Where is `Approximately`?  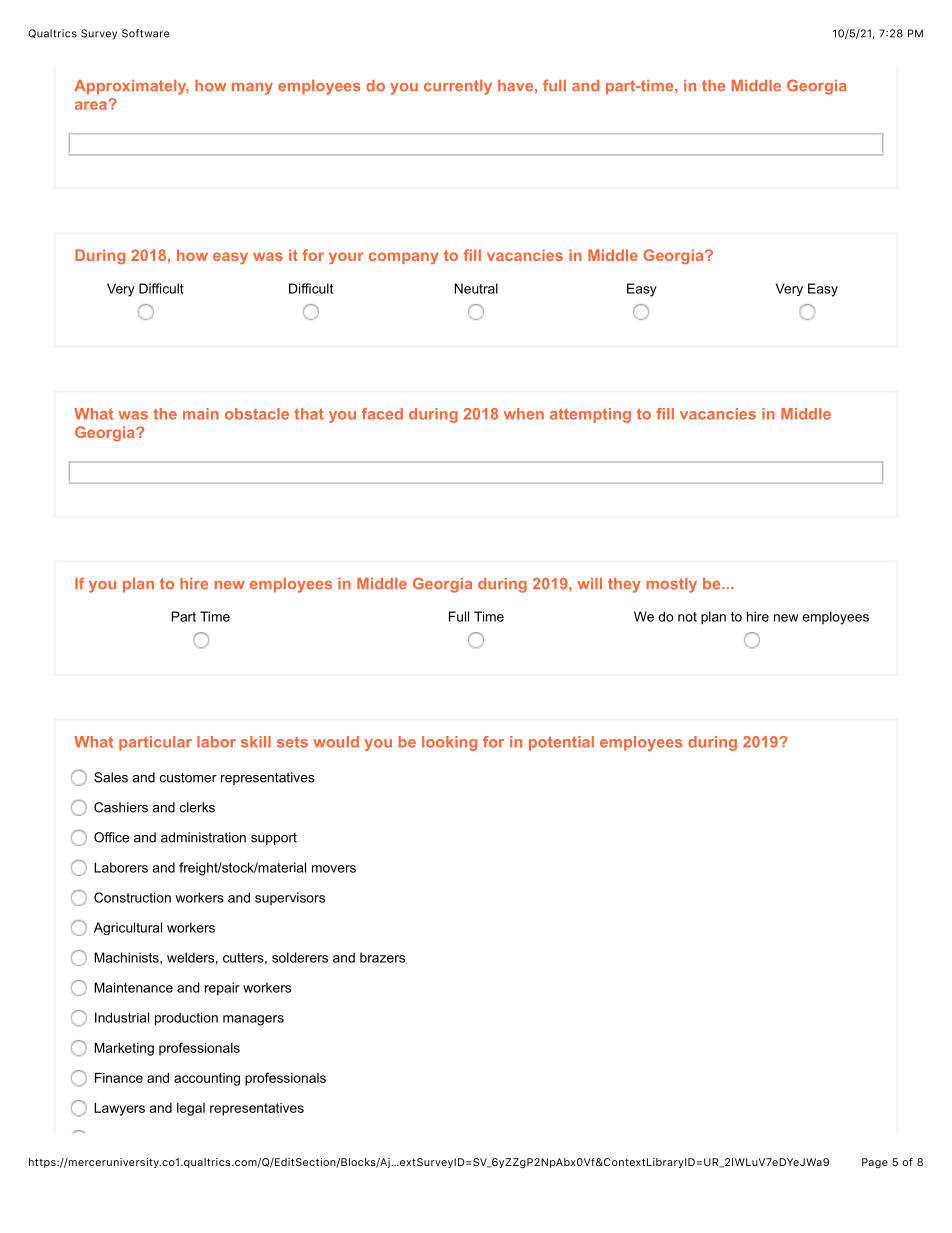 Approximately is located at coordinates (131, 87).
